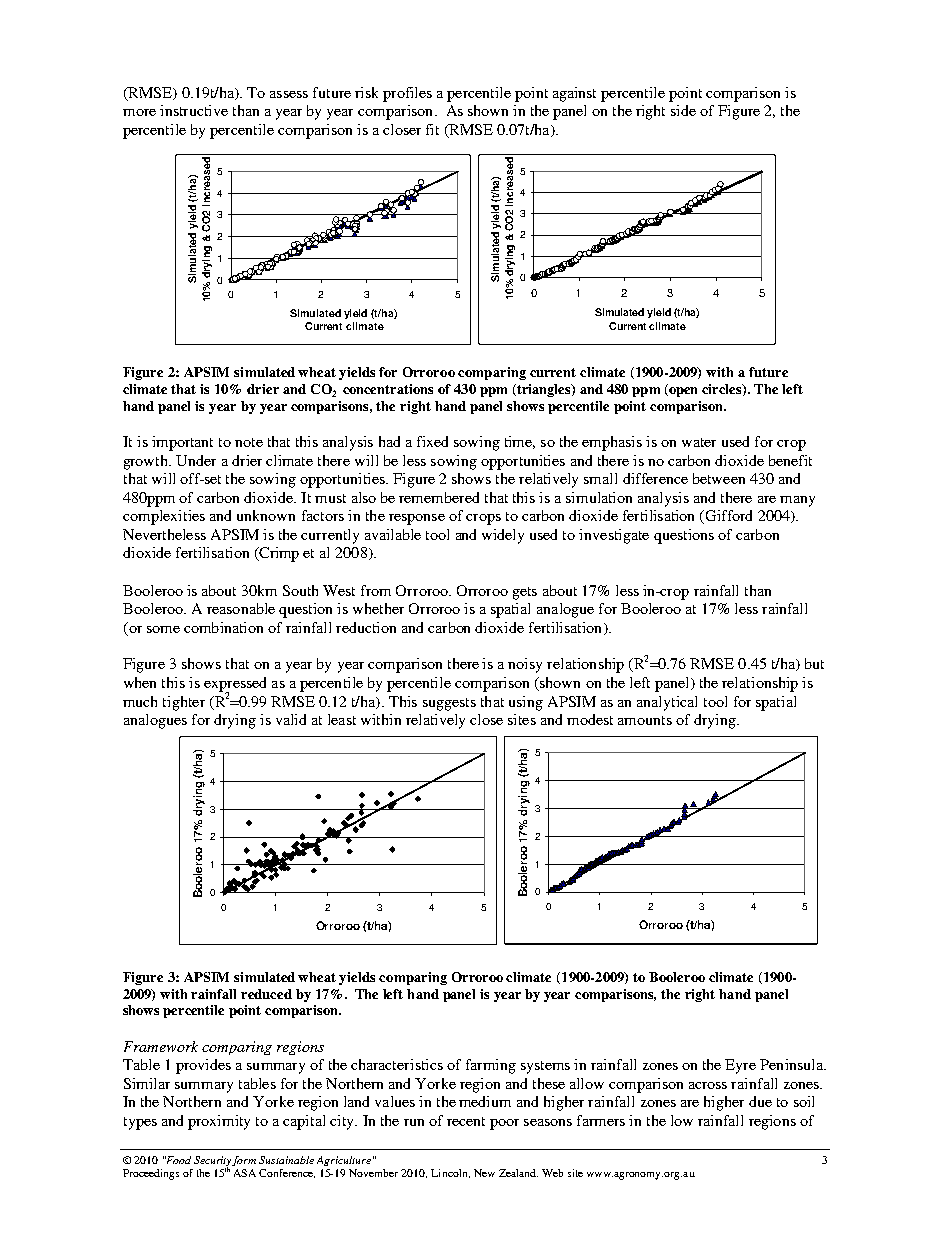 This page has height=1233, width=952. What do you see at coordinates (814, 663) in the page?
I see `but` at bounding box center [814, 663].
